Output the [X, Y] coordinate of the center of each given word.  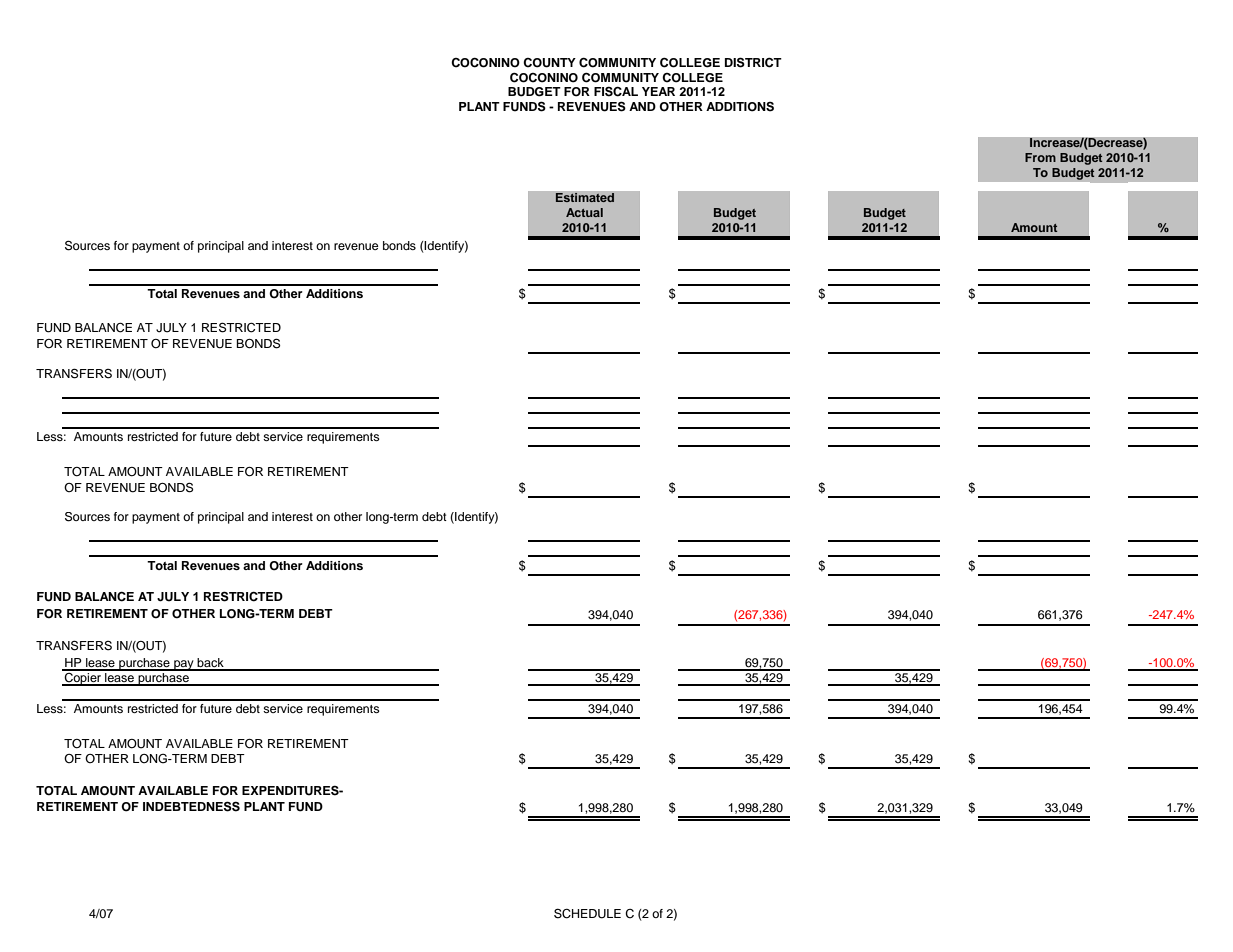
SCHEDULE [587, 913]
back [210, 664]
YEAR [658, 91]
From [1040, 157]
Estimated [585, 198]
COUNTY [549, 63]
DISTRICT [753, 62]
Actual [584, 212]
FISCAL [616, 91]
